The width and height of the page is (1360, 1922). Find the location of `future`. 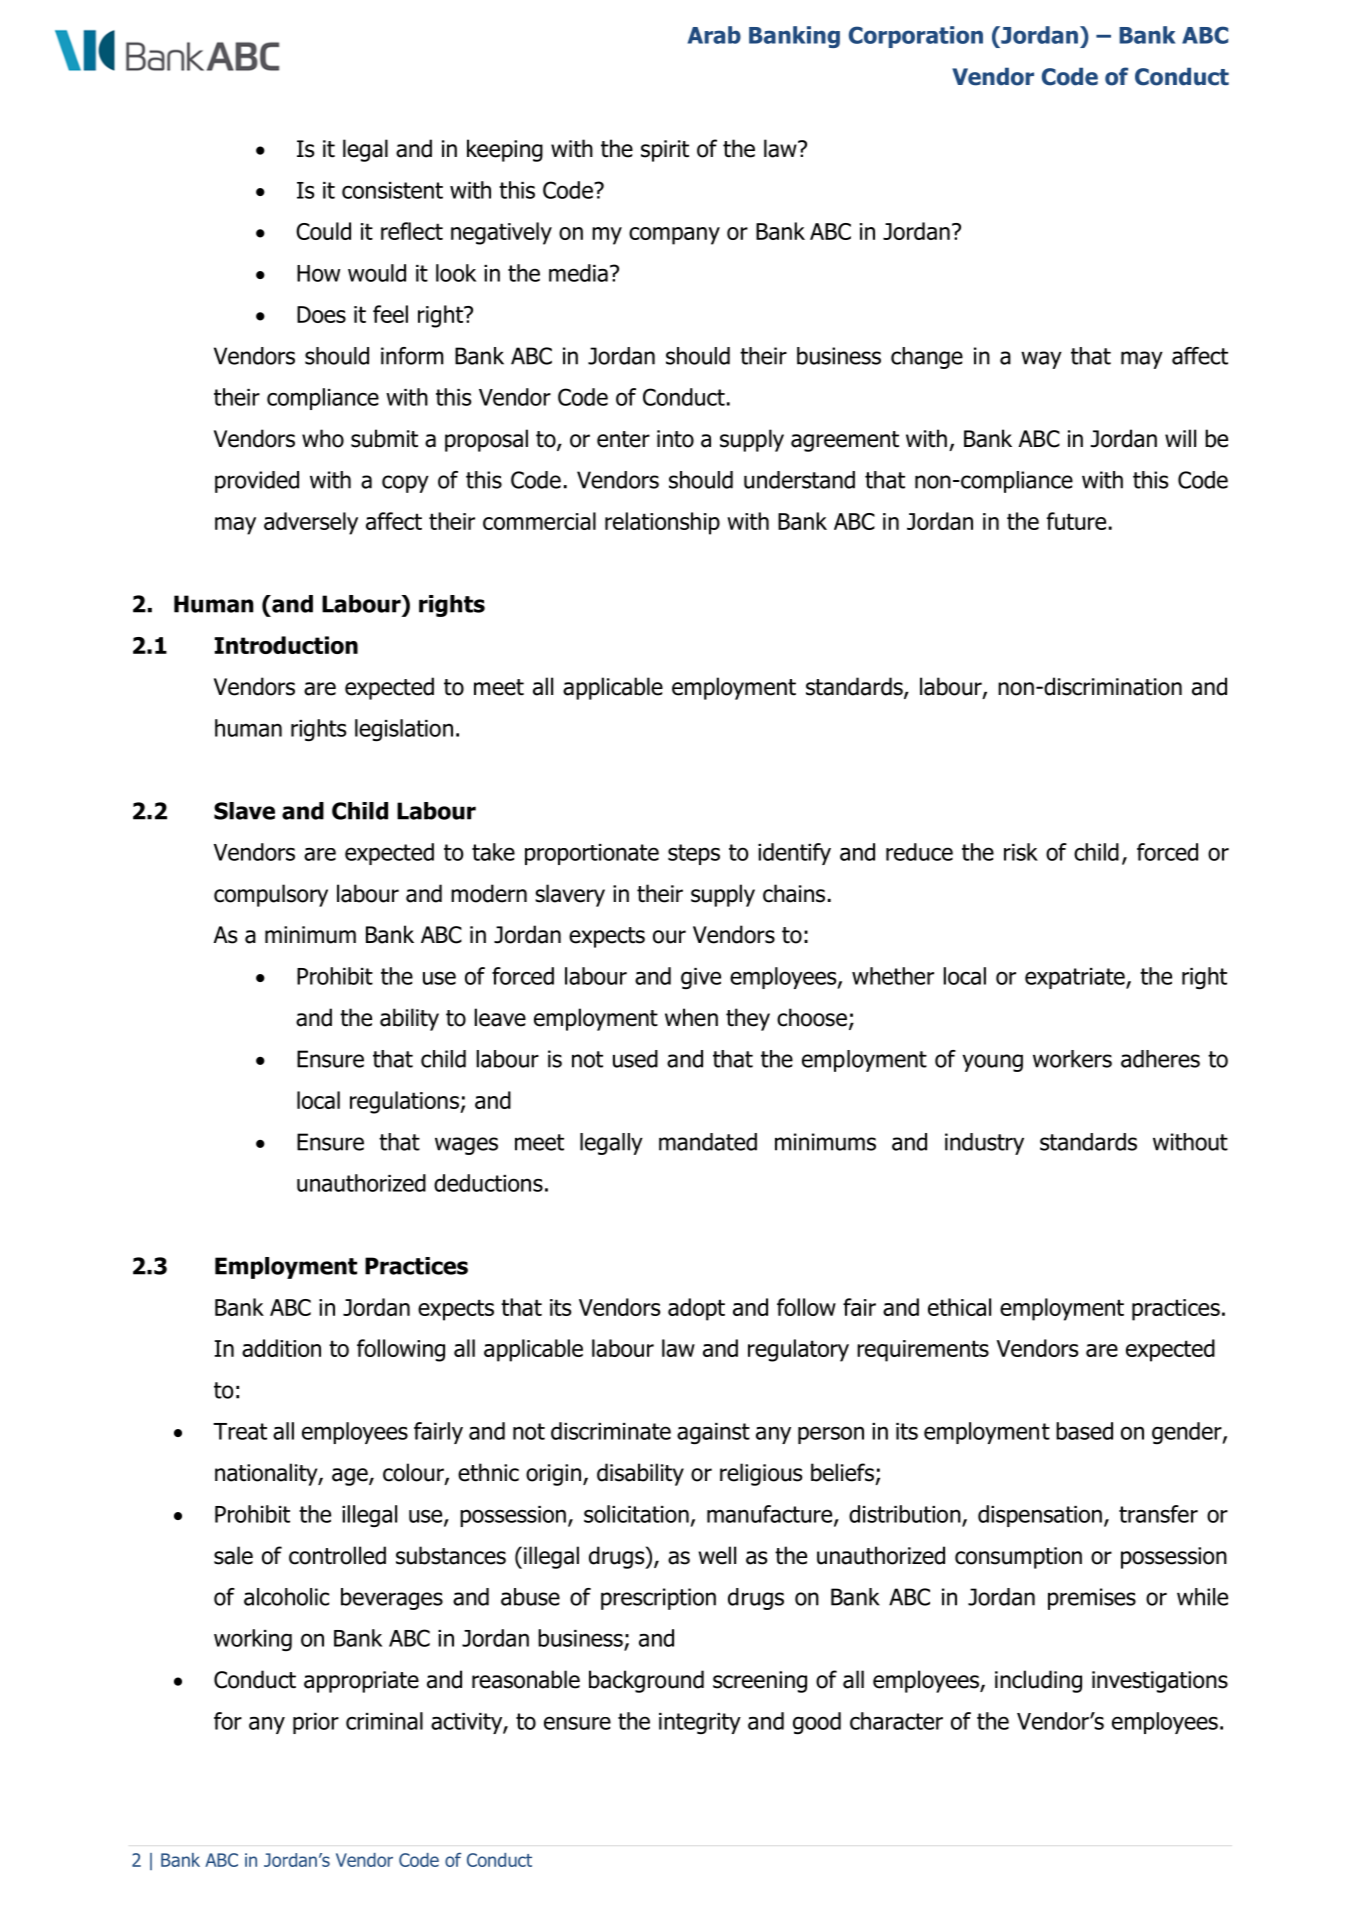

future is located at coordinates (1076, 521).
